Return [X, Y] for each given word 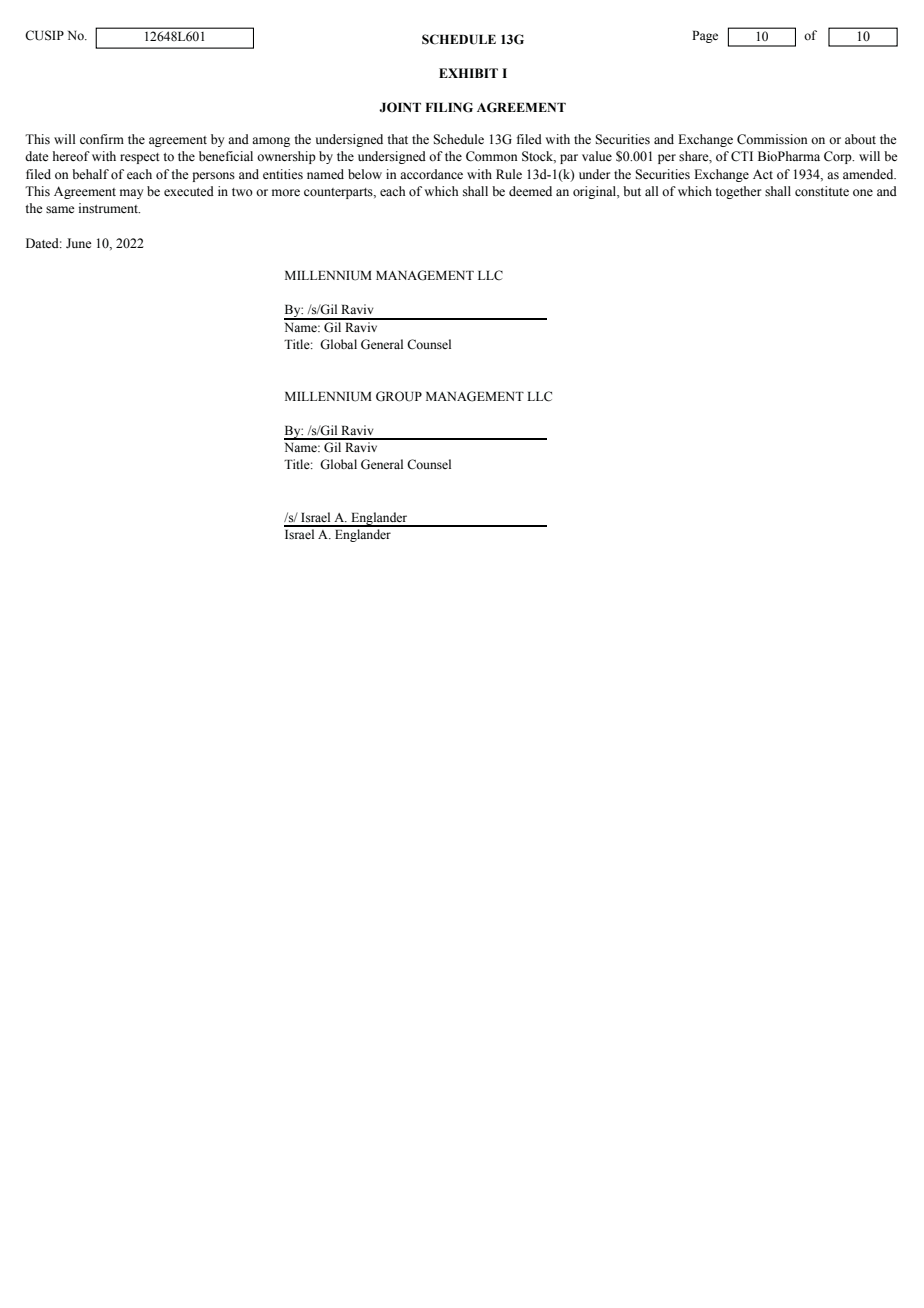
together [738, 192]
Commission [772, 139]
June [79, 243]
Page [705, 37]
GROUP [399, 396]
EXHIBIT [468, 73]
